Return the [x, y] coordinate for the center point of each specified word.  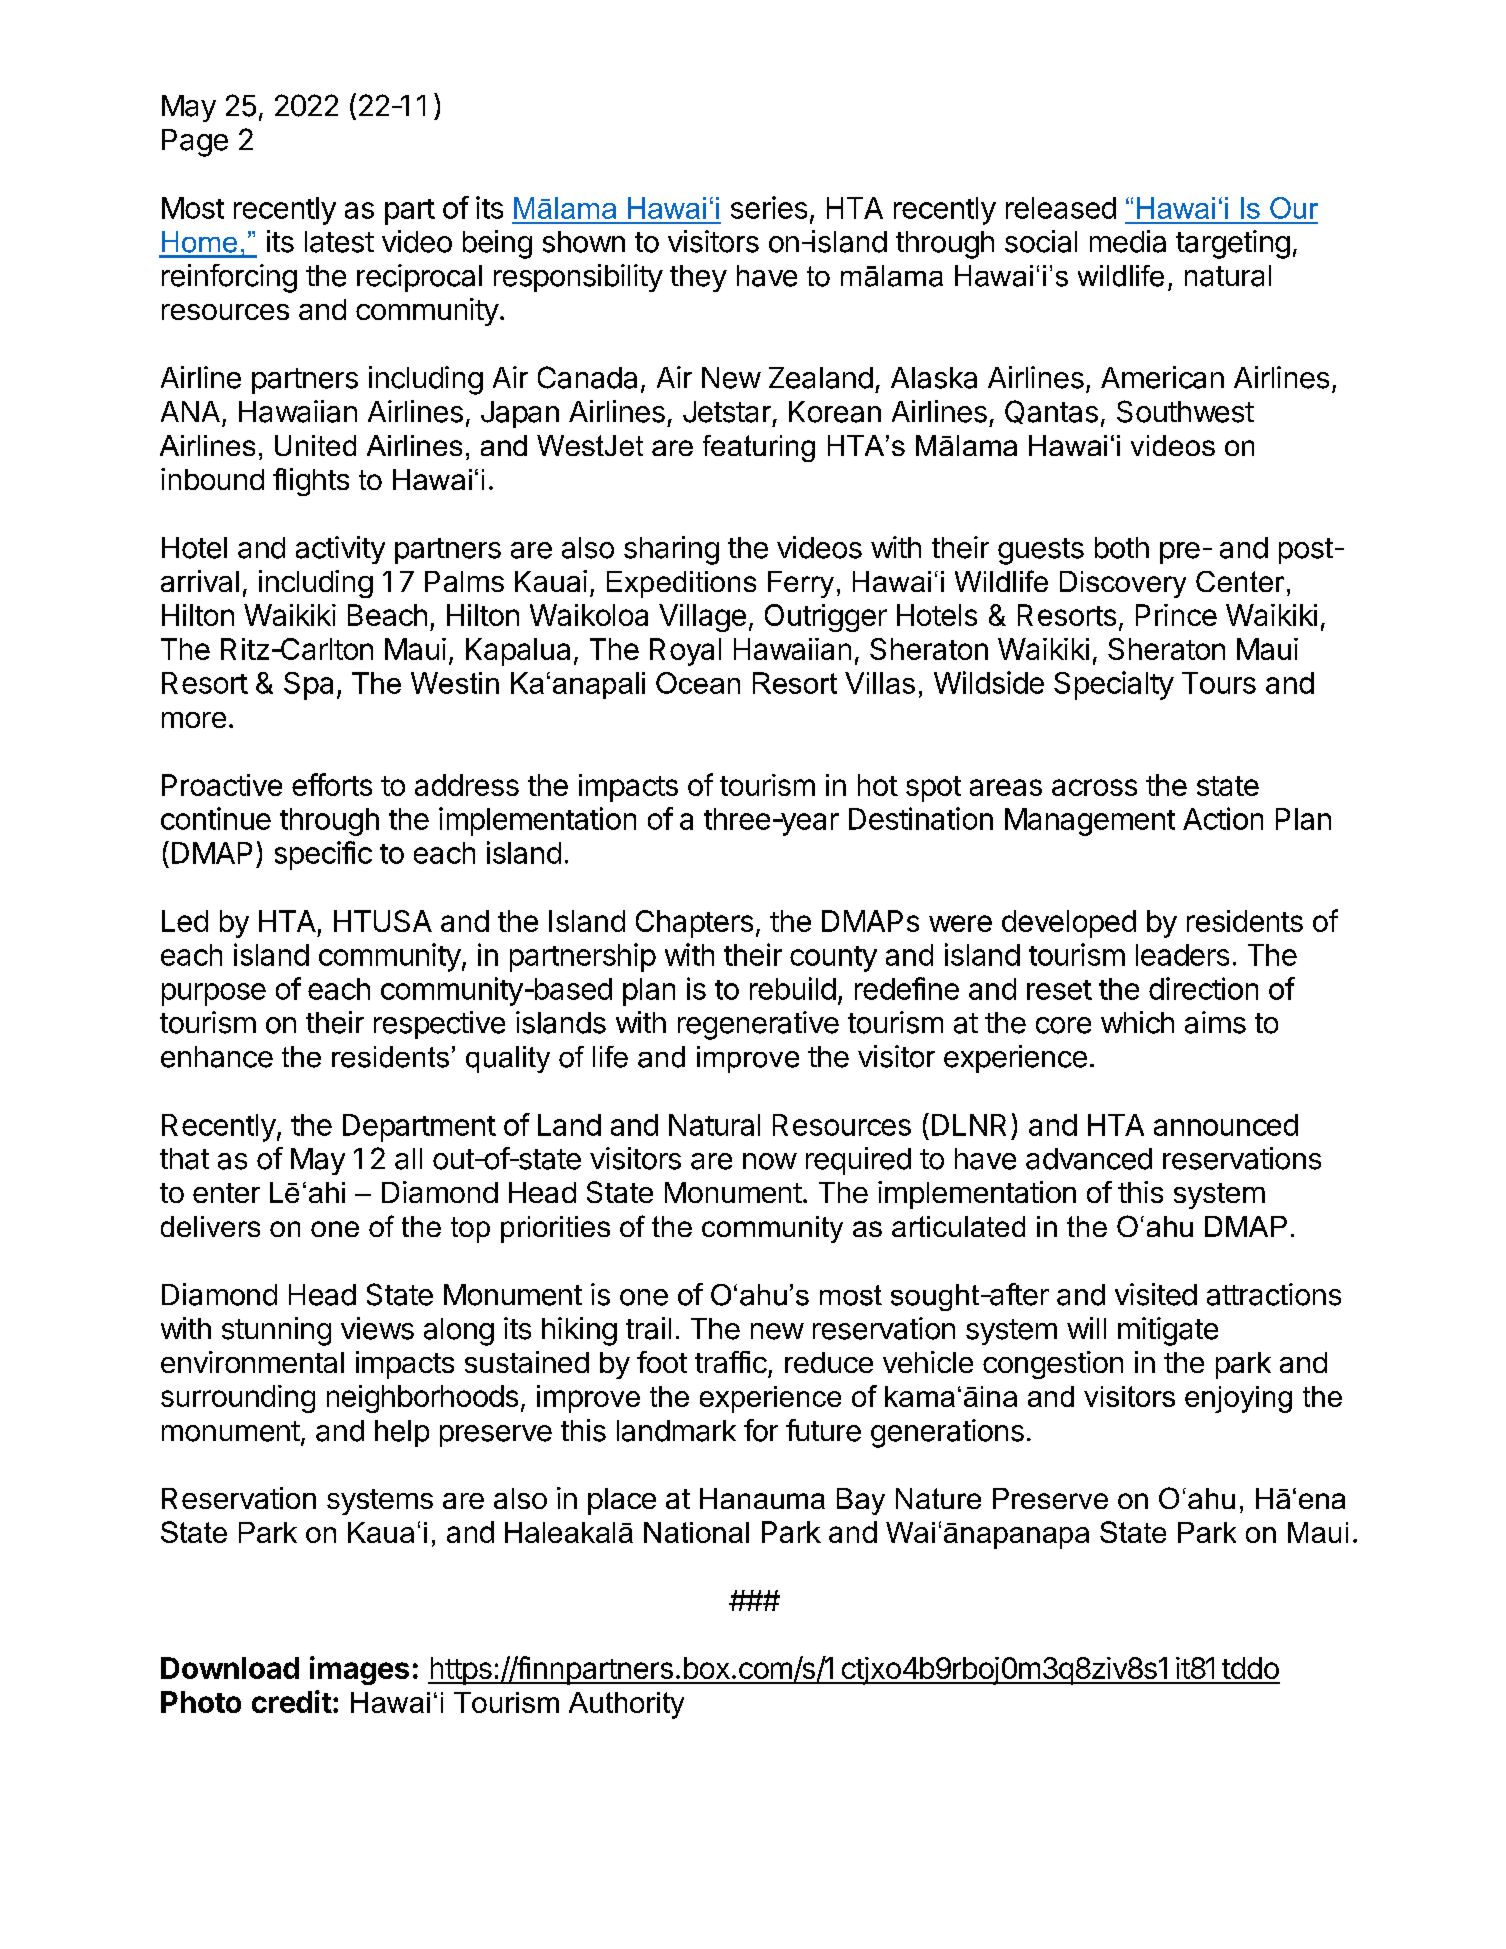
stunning [276, 1331]
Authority [626, 1705]
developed [1069, 924]
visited [1156, 1294]
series [769, 207]
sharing [671, 550]
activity [340, 550]
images [359, 1670]
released [1061, 208]
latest [339, 242]
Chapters [694, 924]
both [1122, 548]
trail [648, 1328]
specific [323, 855]
